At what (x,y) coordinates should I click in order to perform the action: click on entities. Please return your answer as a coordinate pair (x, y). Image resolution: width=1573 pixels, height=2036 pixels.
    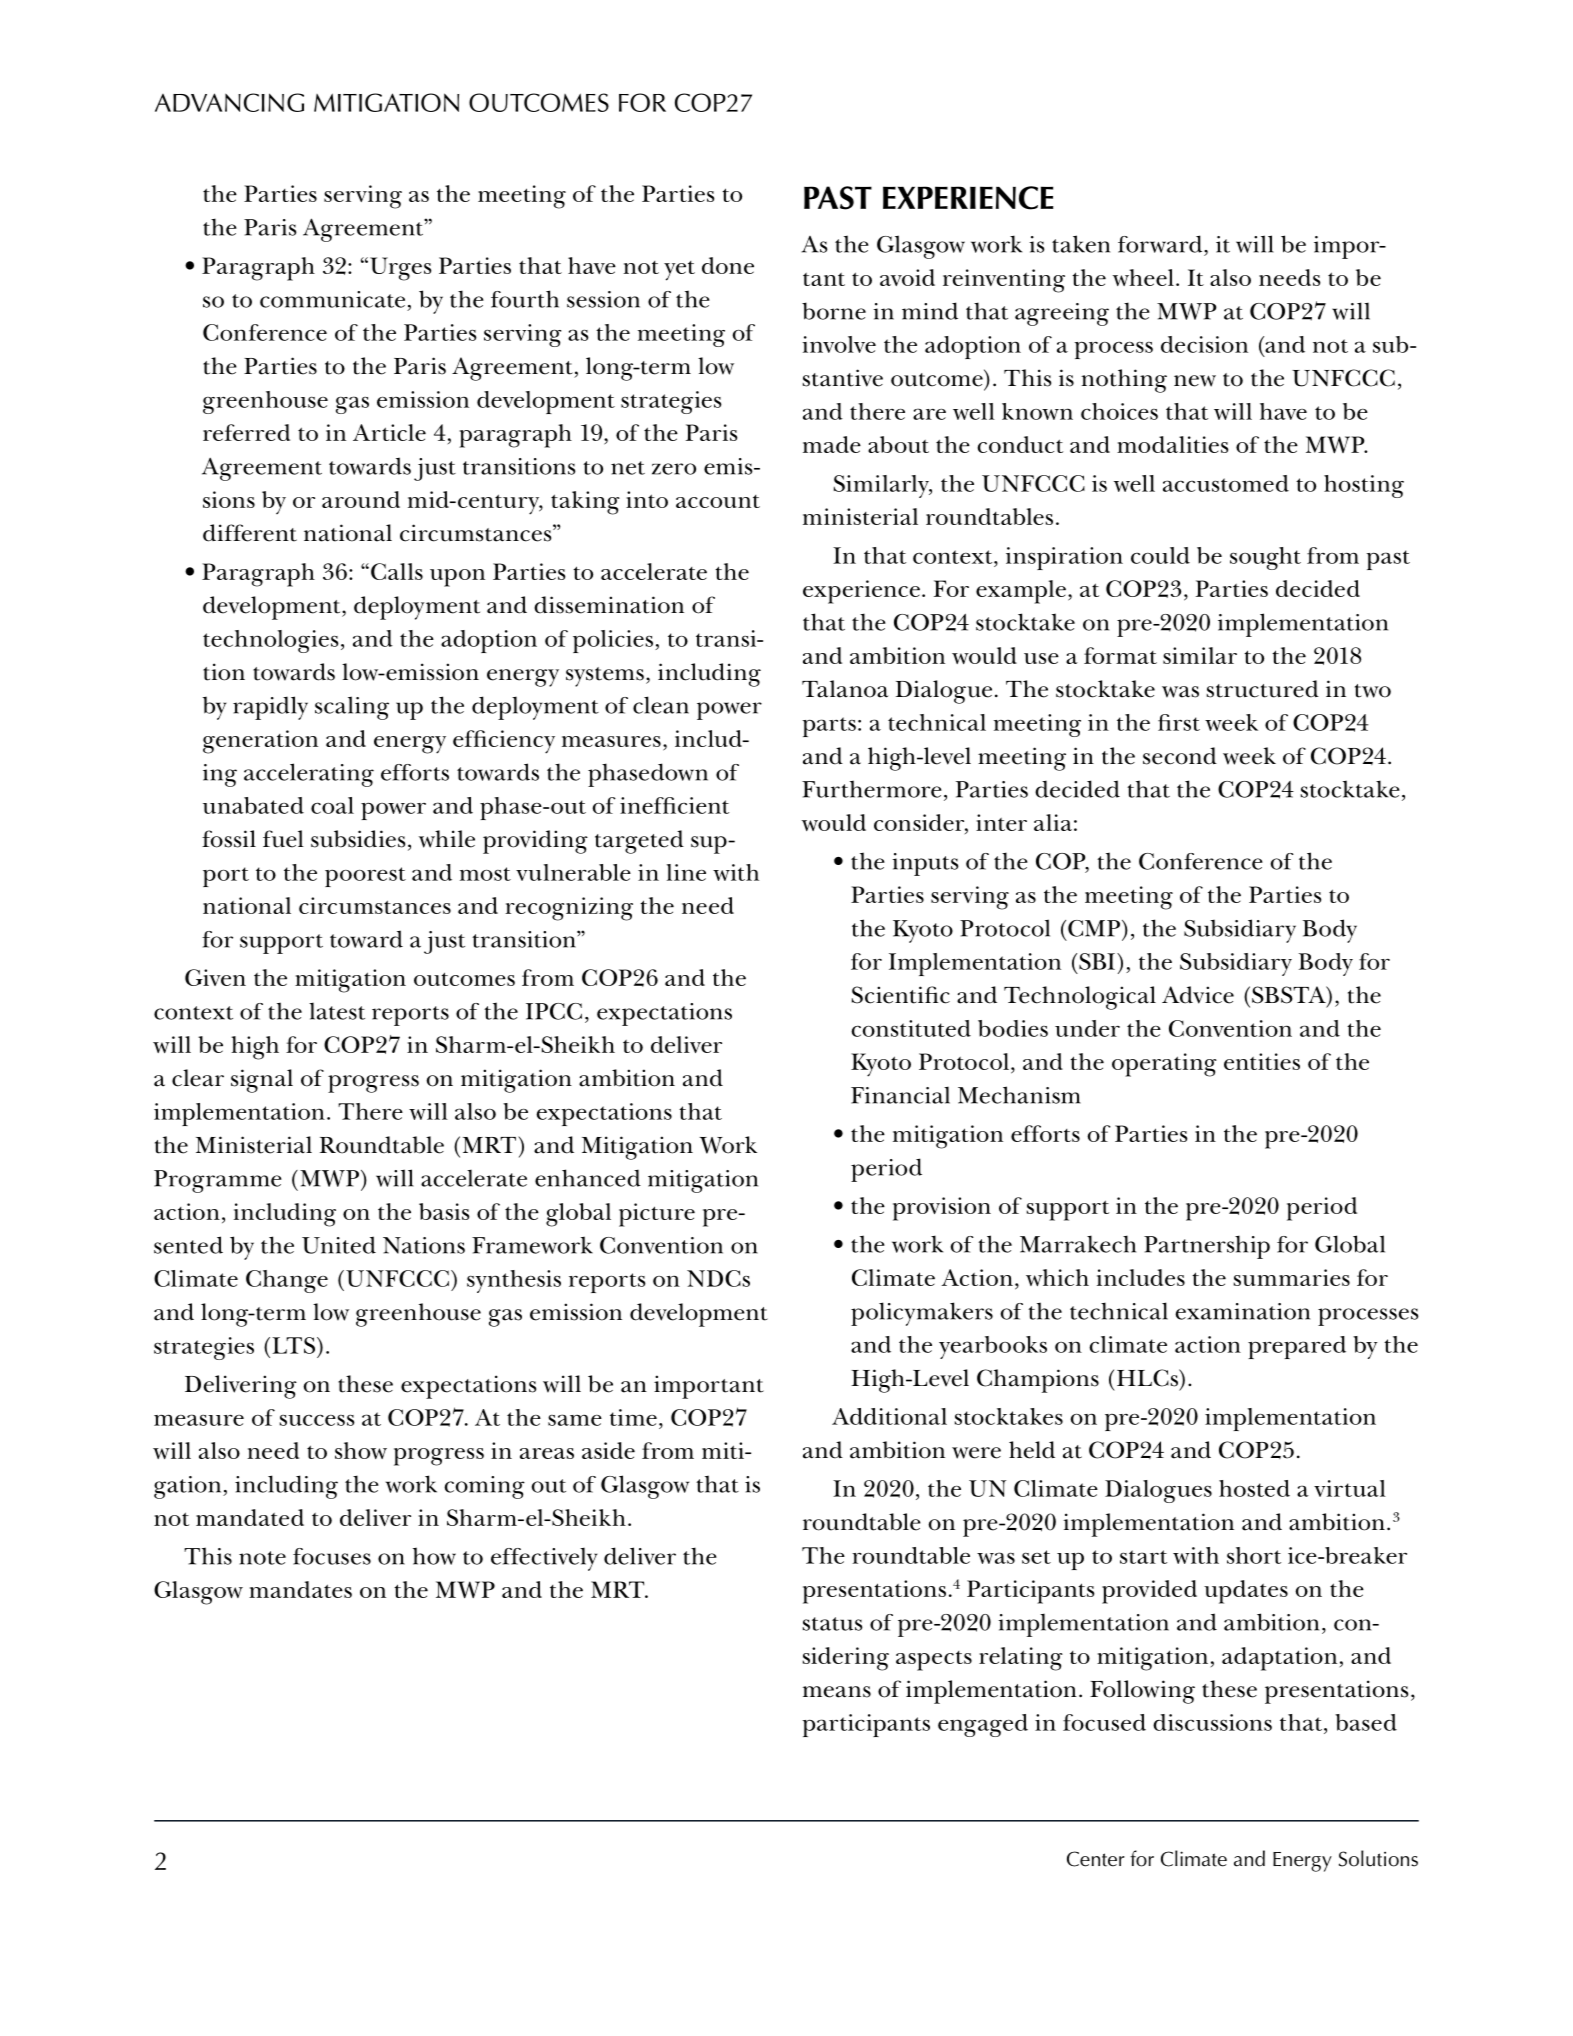
    Looking at the image, I should click on (1262, 1061).
